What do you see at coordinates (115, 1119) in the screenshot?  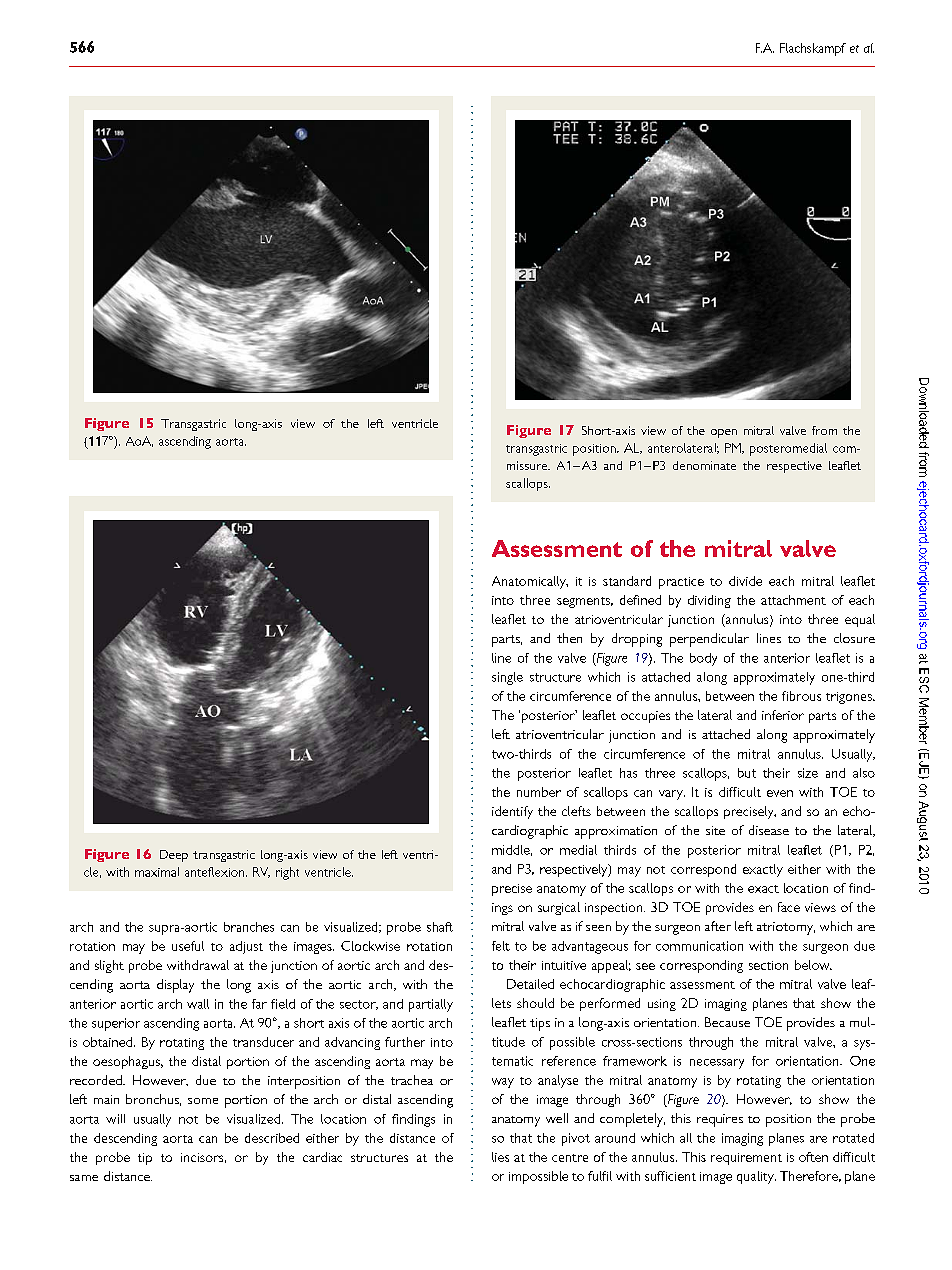 I see `will` at bounding box center [115, 1119].
